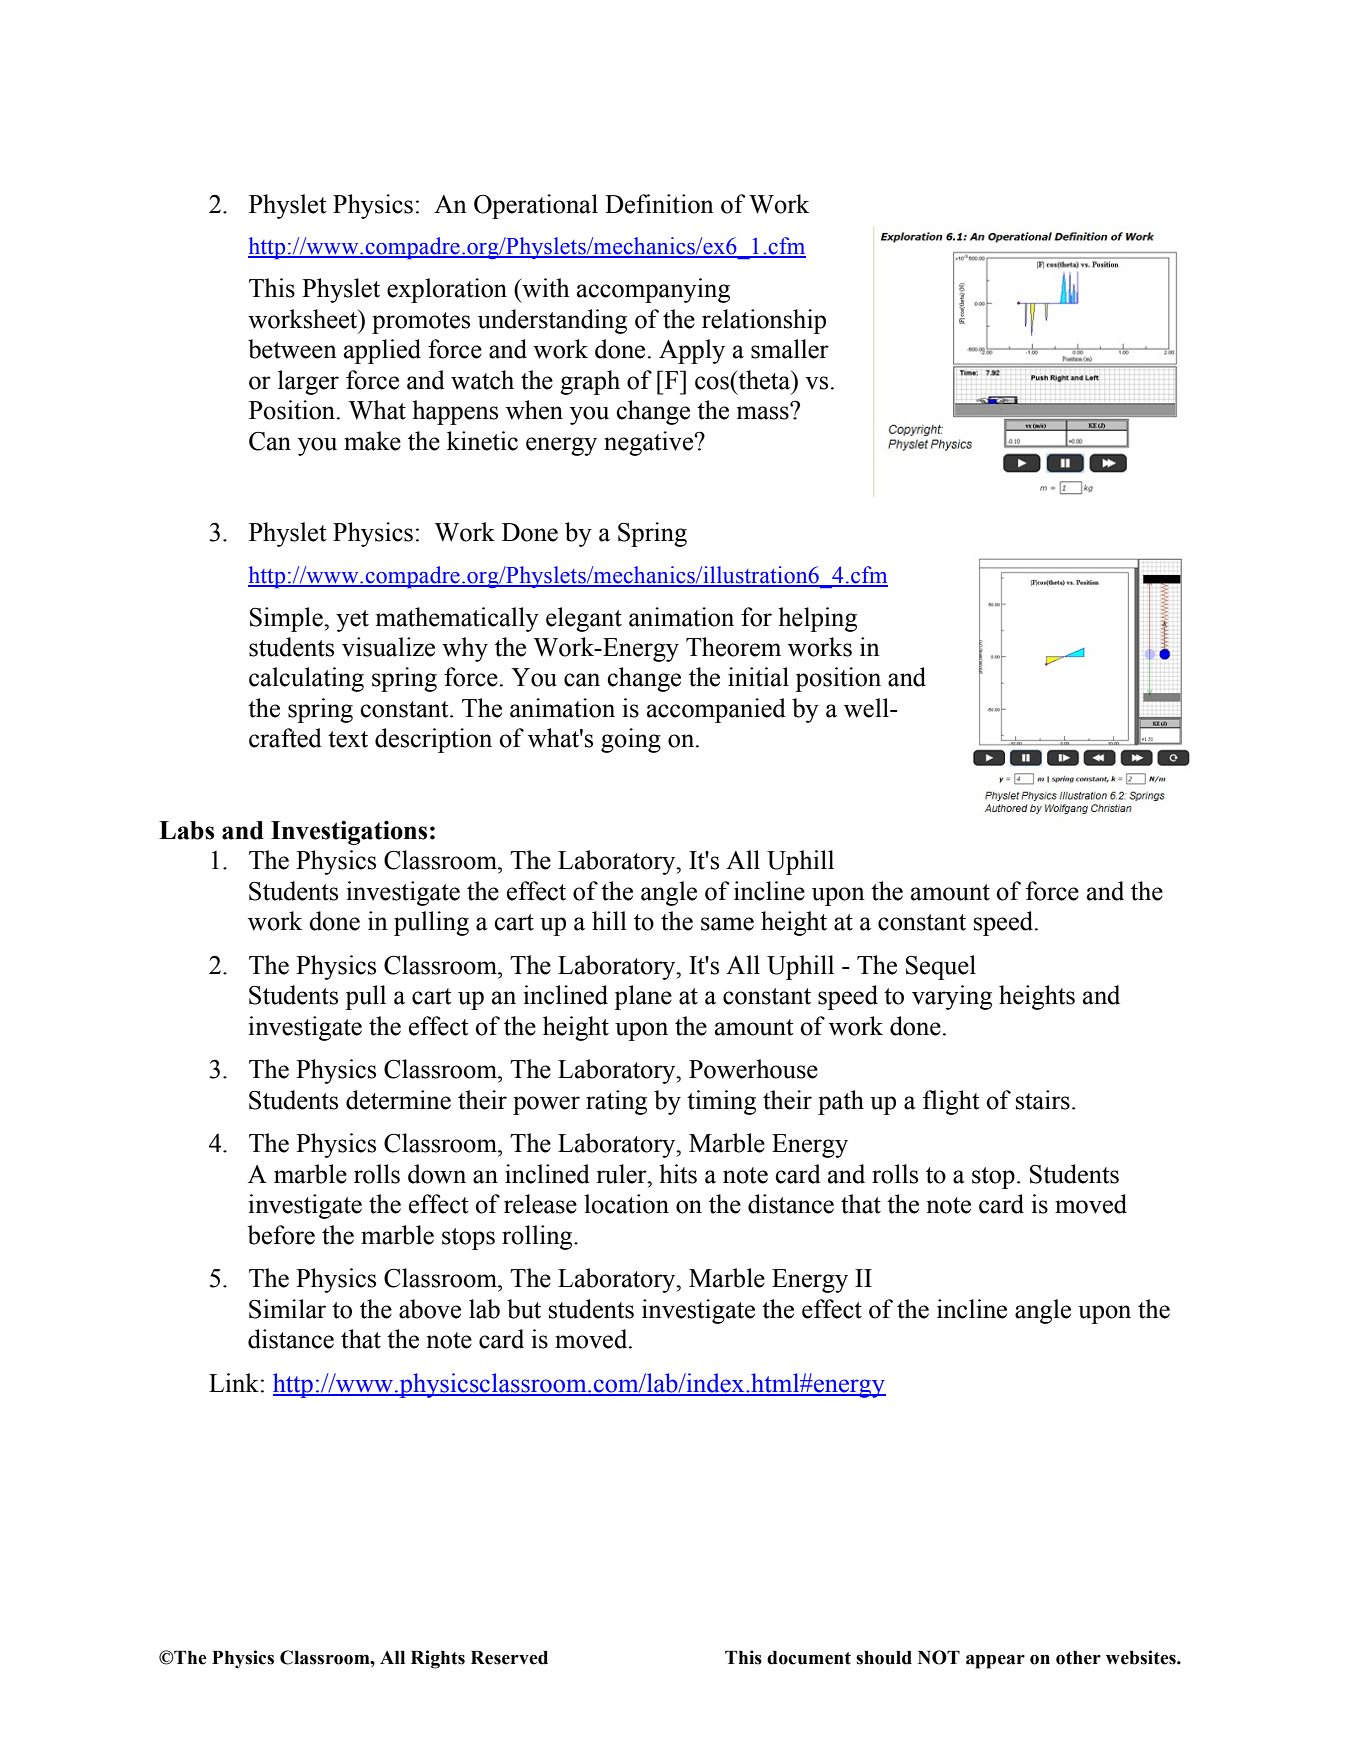  I want to click on plane, so click(643, 997).
